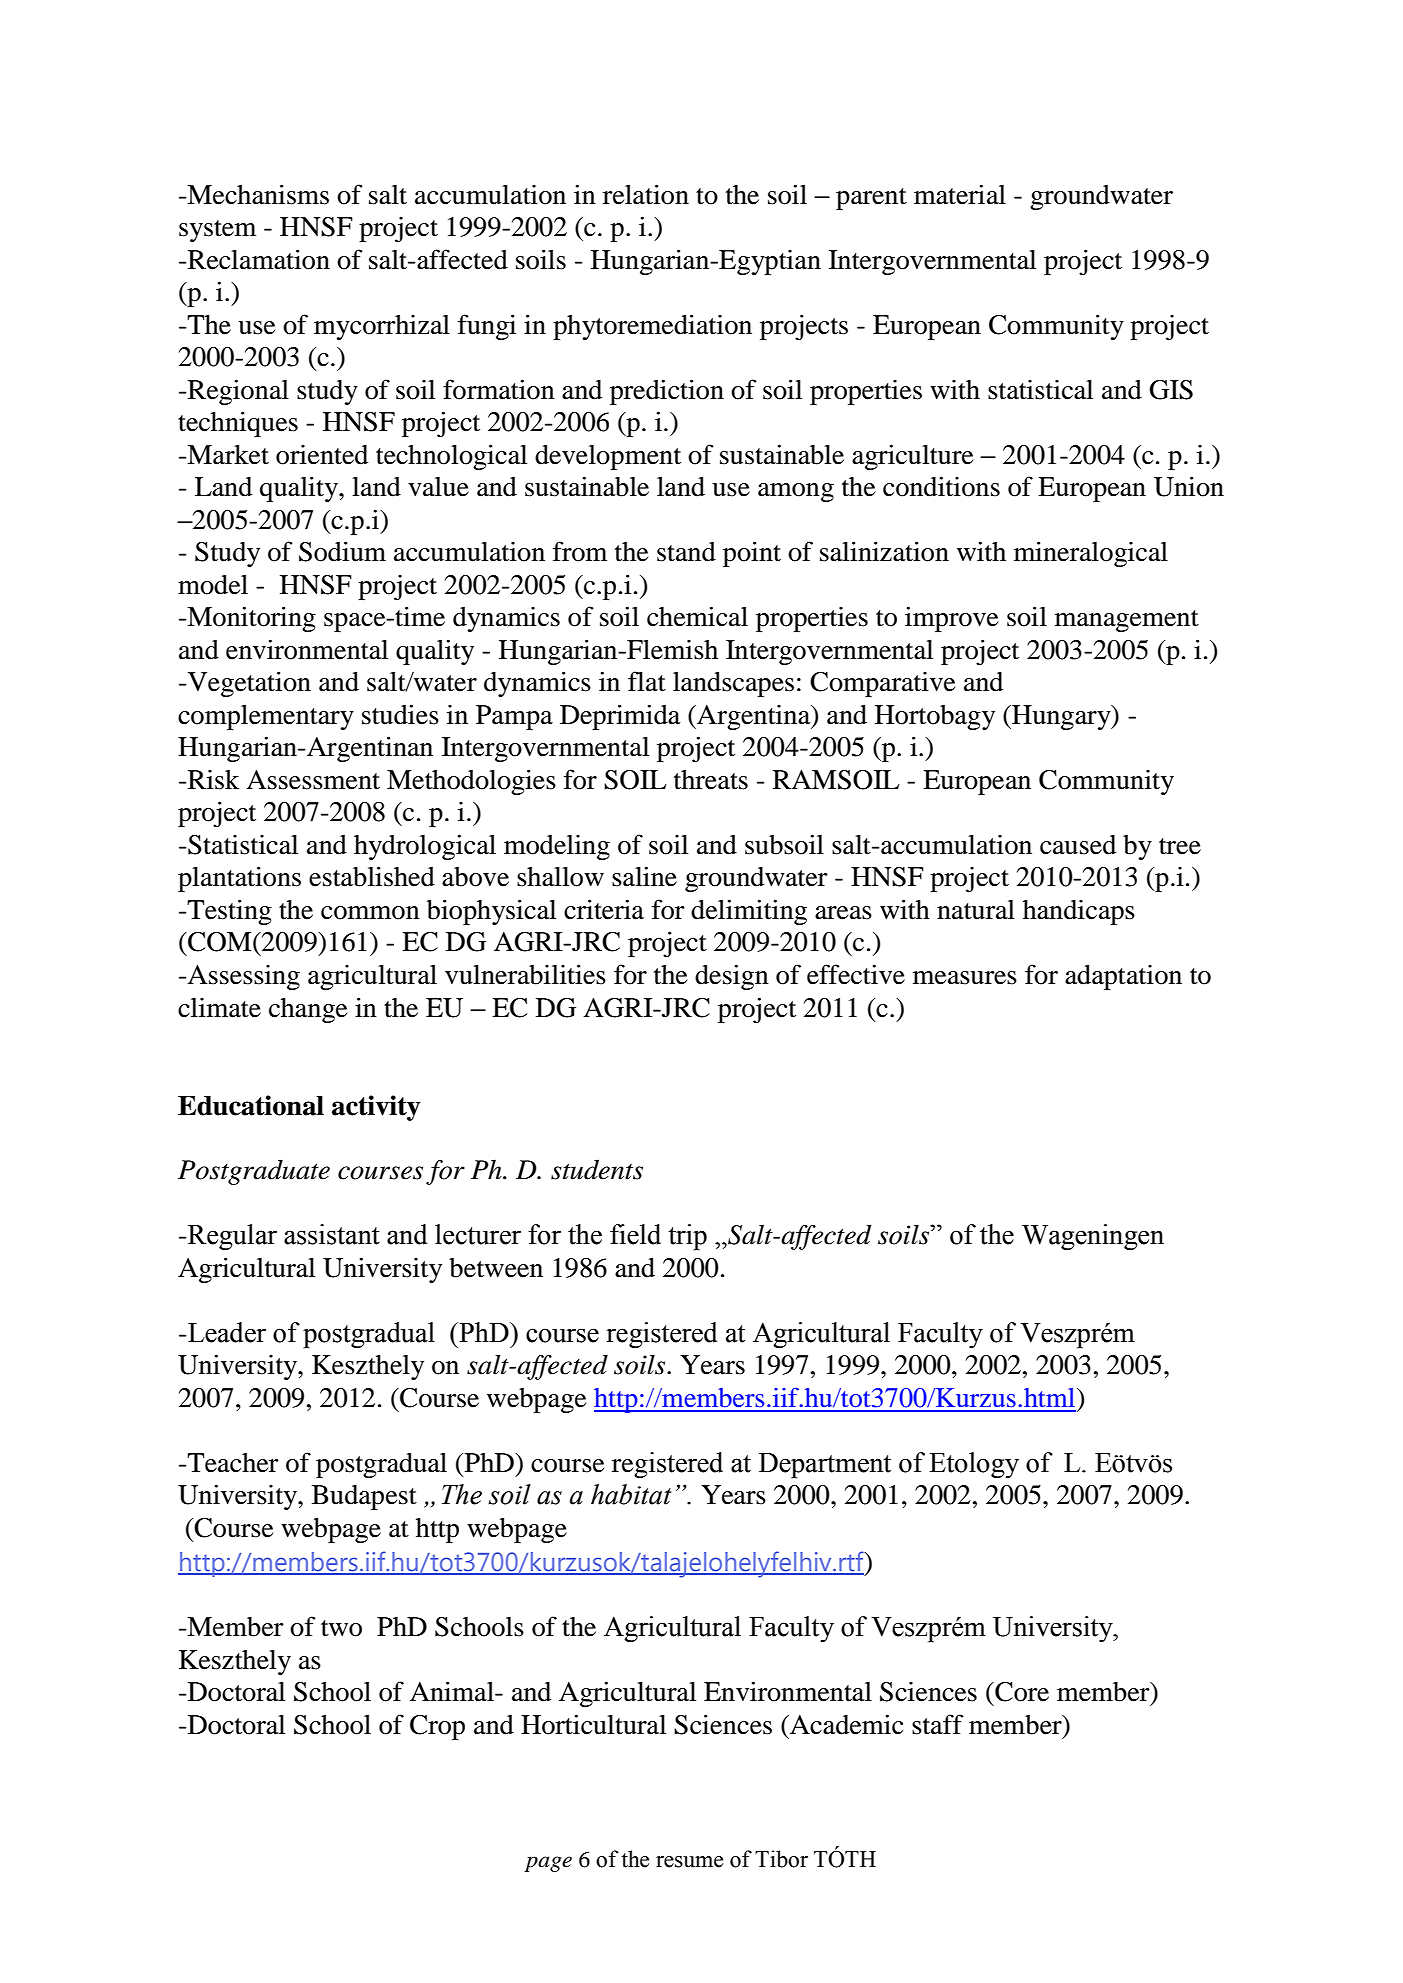 The width and height of the document is (1403, 1983). What do you see at coordinates (1021, 1692) in the document?
I see `Core` at bounding box center [1021, 1692].
